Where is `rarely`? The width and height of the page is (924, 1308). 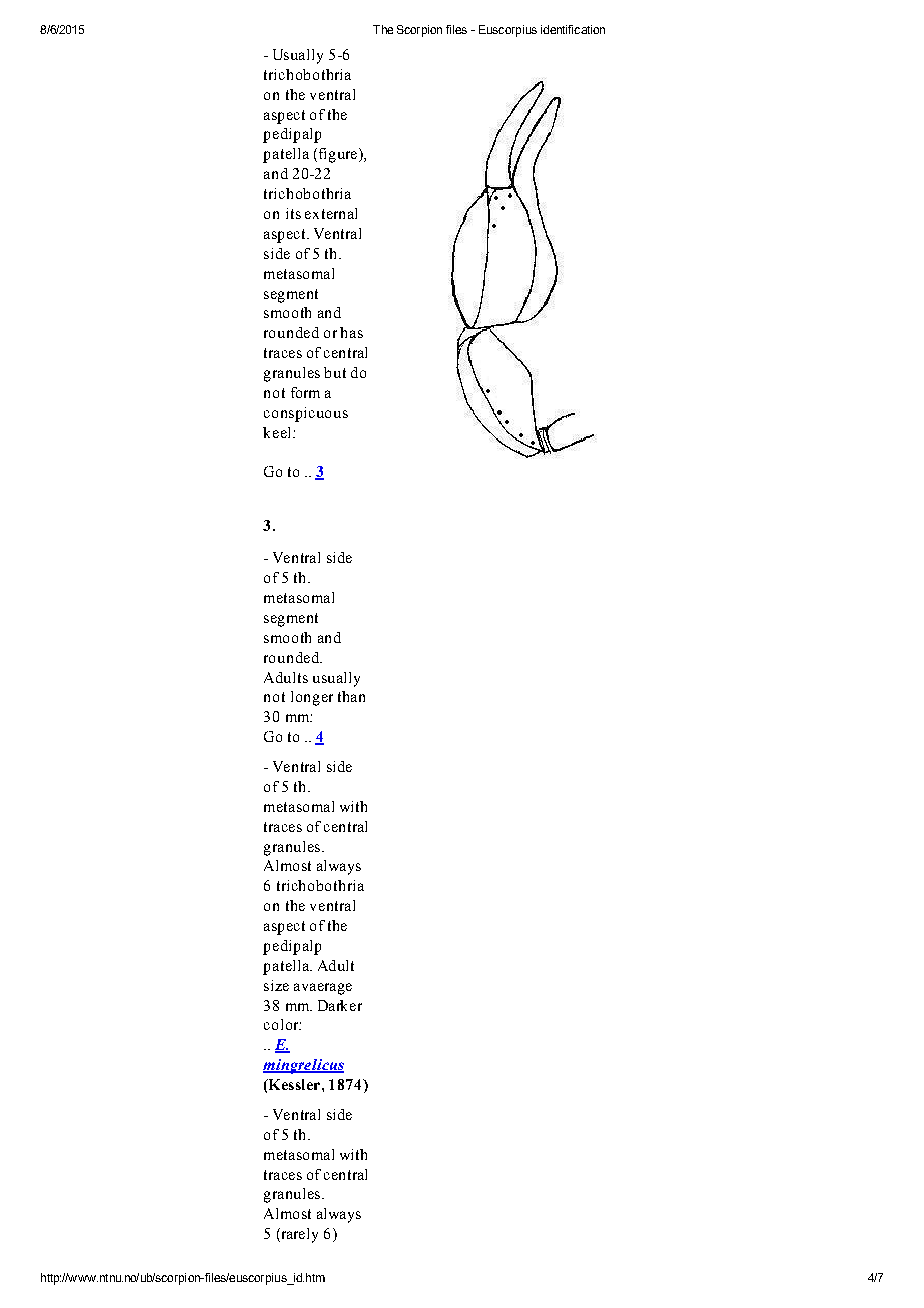 rarely is located at coordinates (298, 1235).
